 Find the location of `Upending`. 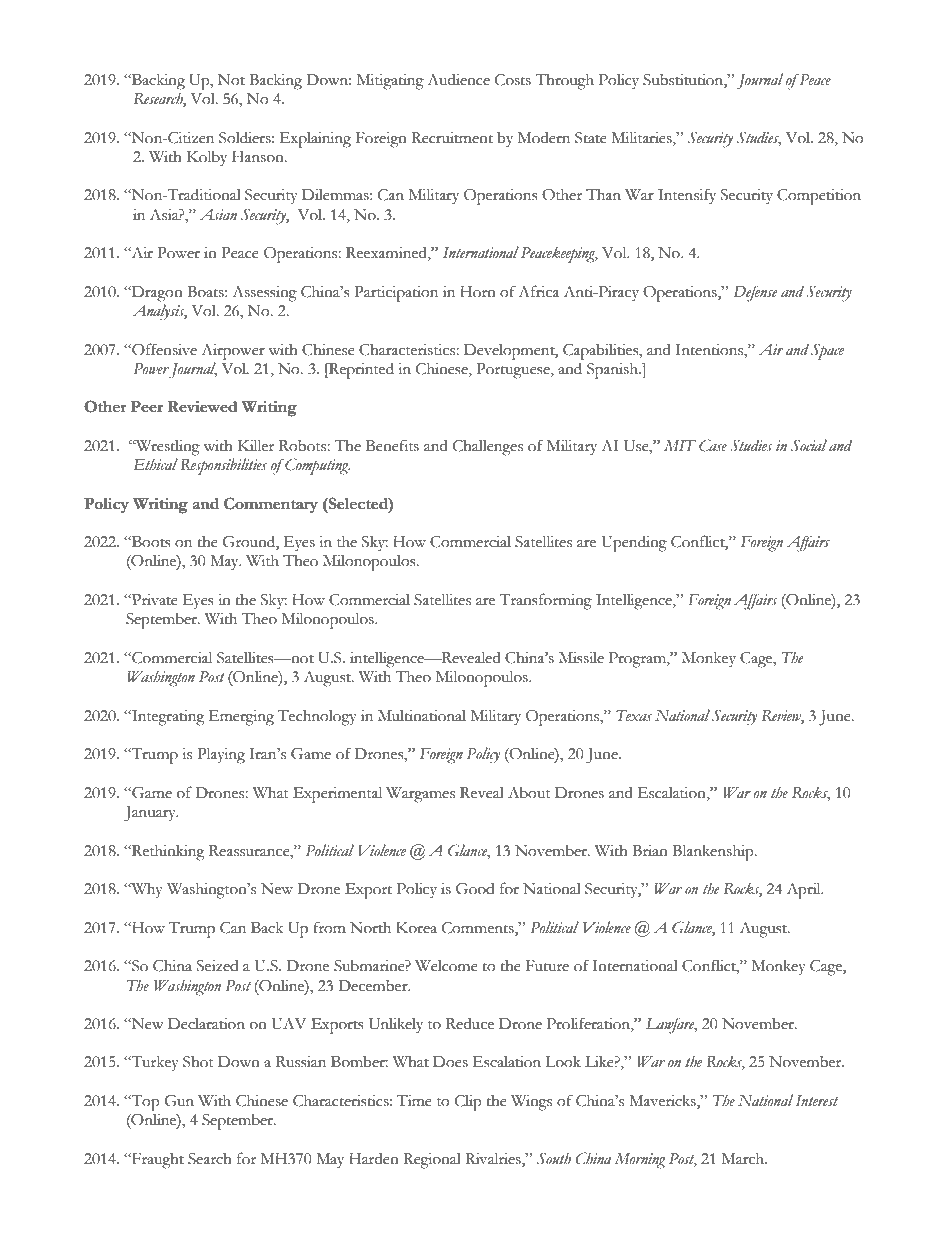

Upending is located at coordinates (634, 543).
